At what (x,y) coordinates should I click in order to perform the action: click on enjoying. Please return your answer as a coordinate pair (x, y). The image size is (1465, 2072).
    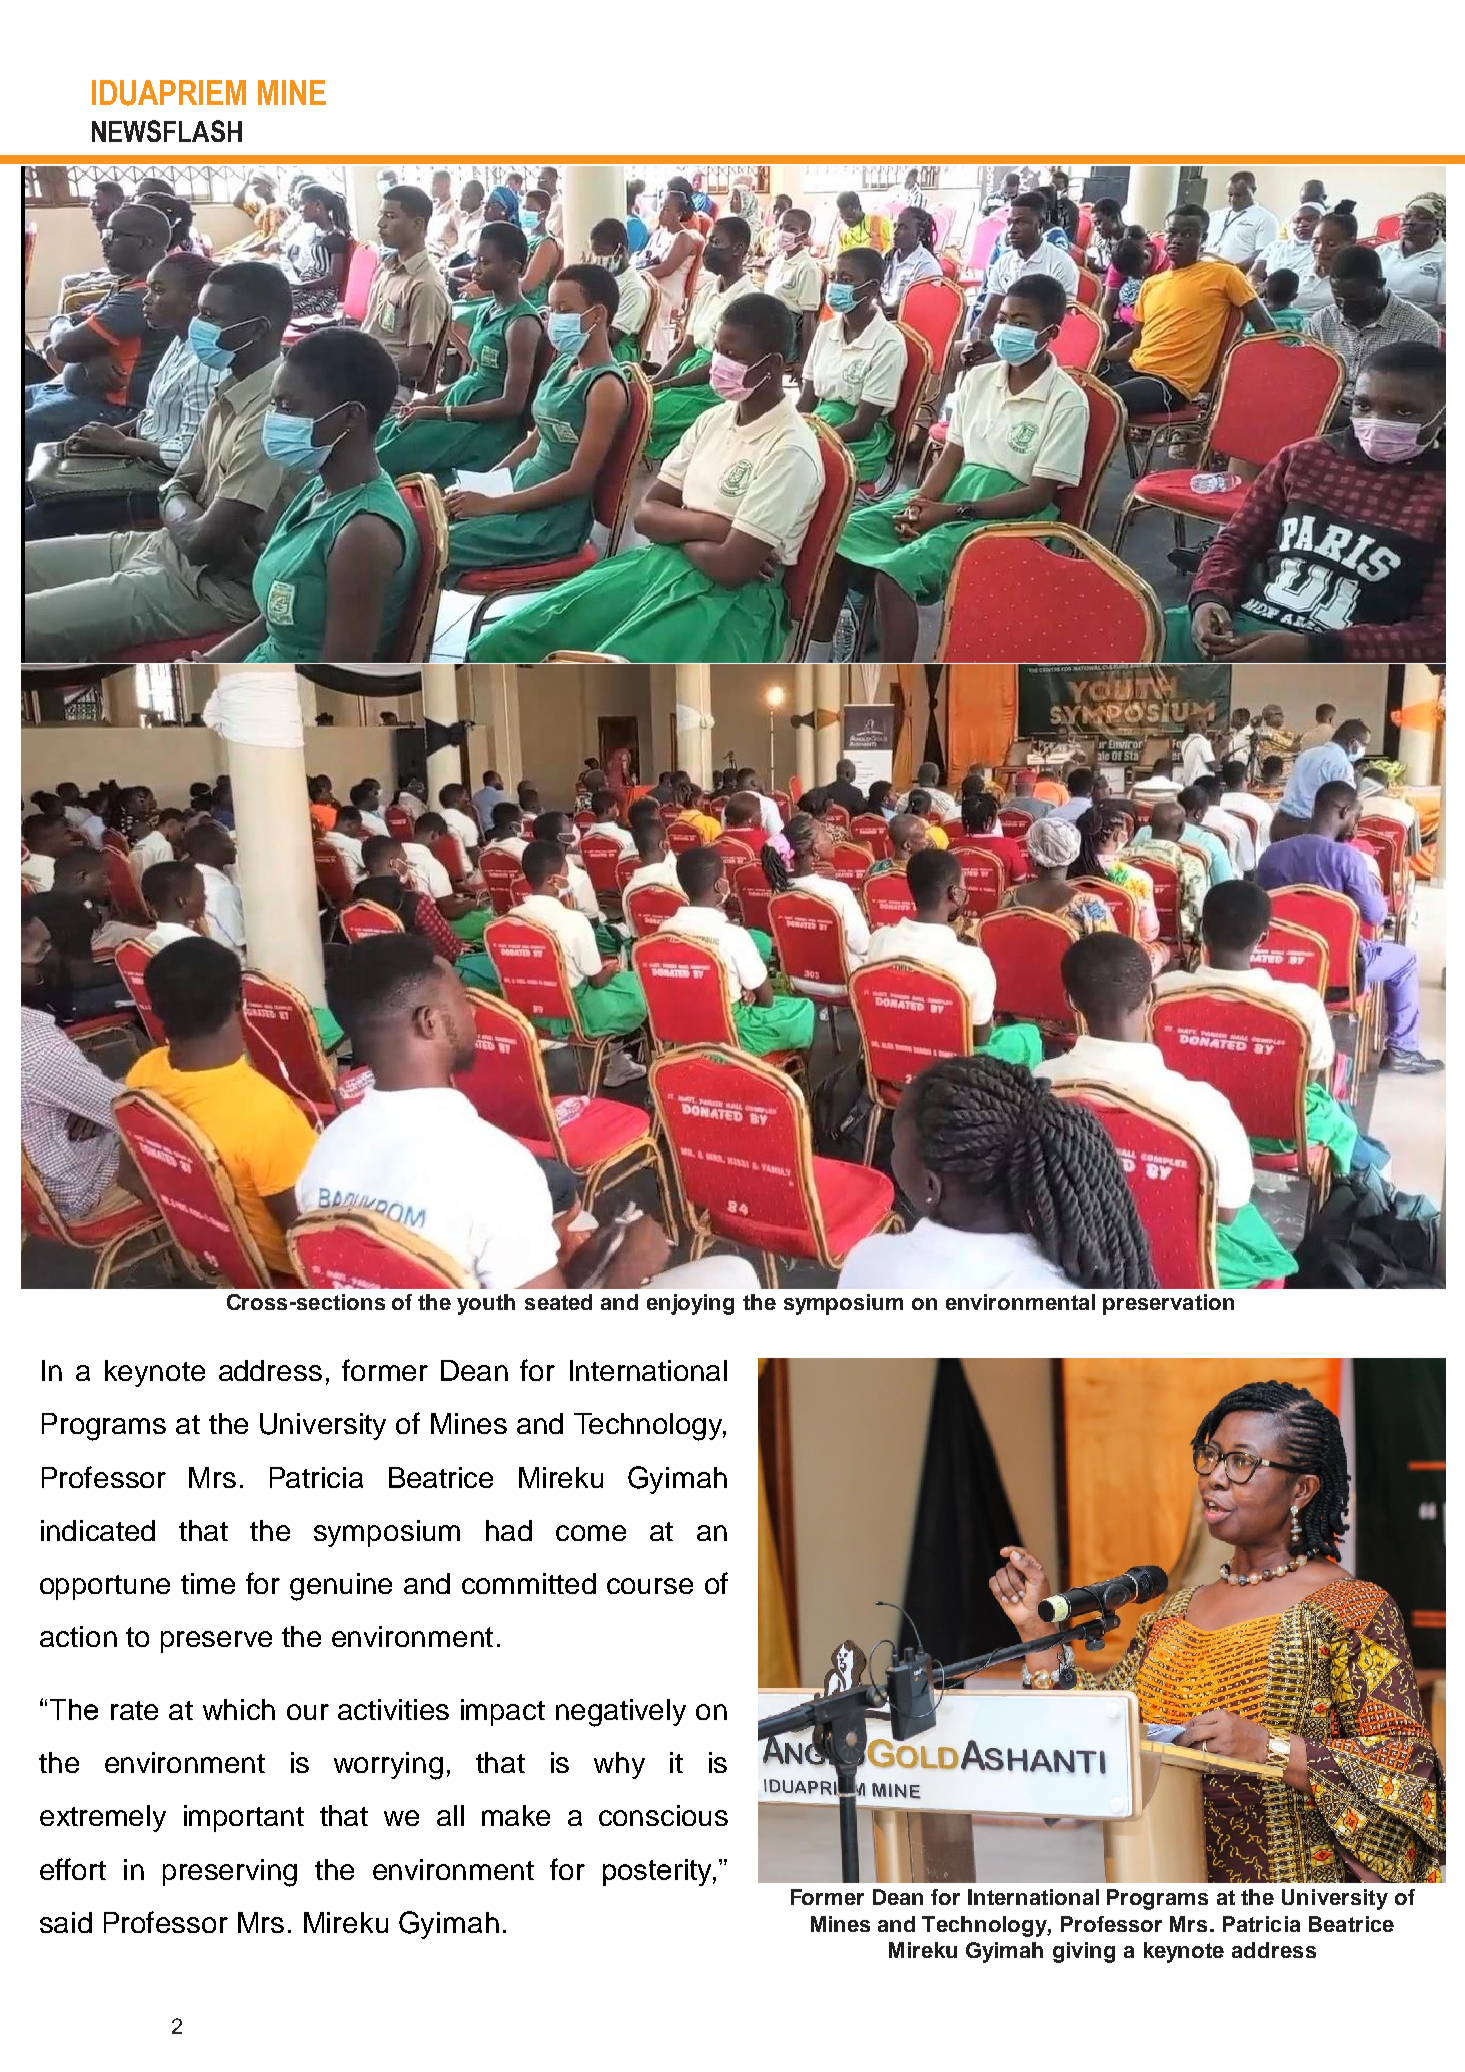
    Looking at the image, I should click on (690, 1304).
